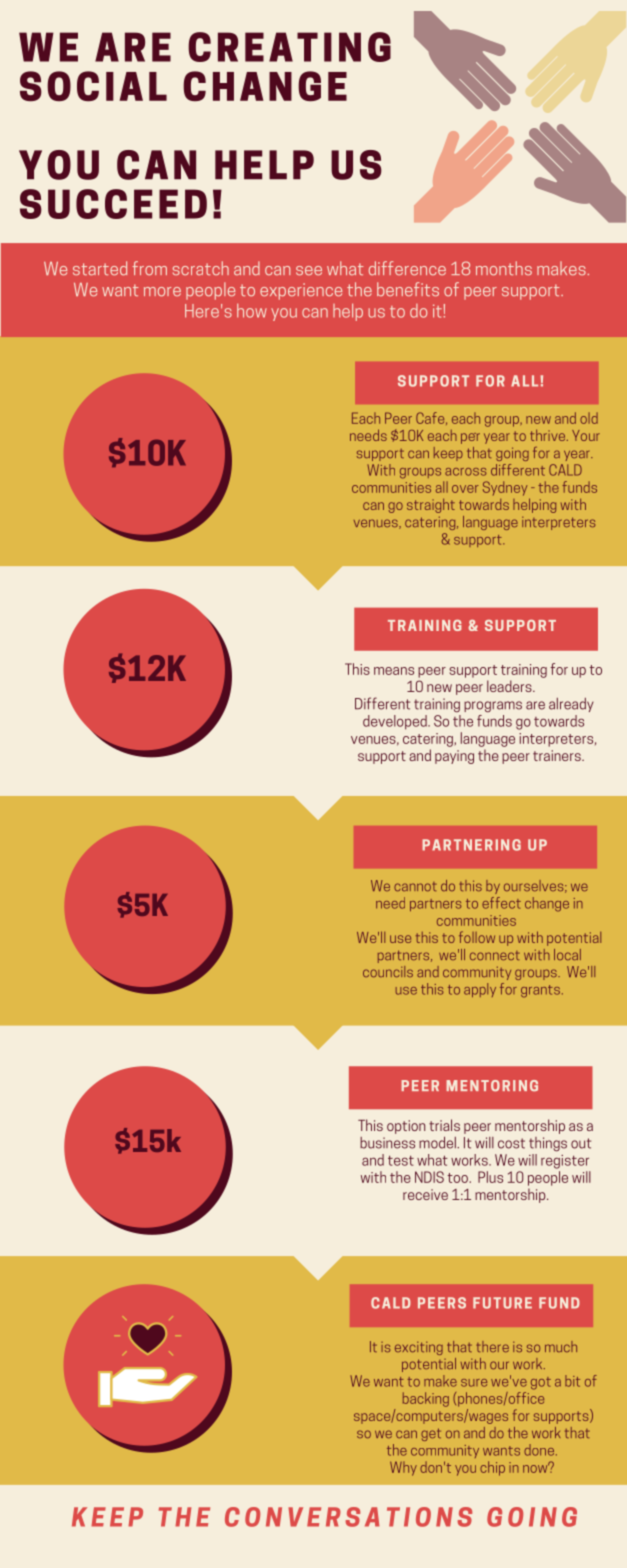 The height and width of the document is (1568, 627). Describe the element at coordinates (426, 1399) in the document. I see `backing` at that location.
